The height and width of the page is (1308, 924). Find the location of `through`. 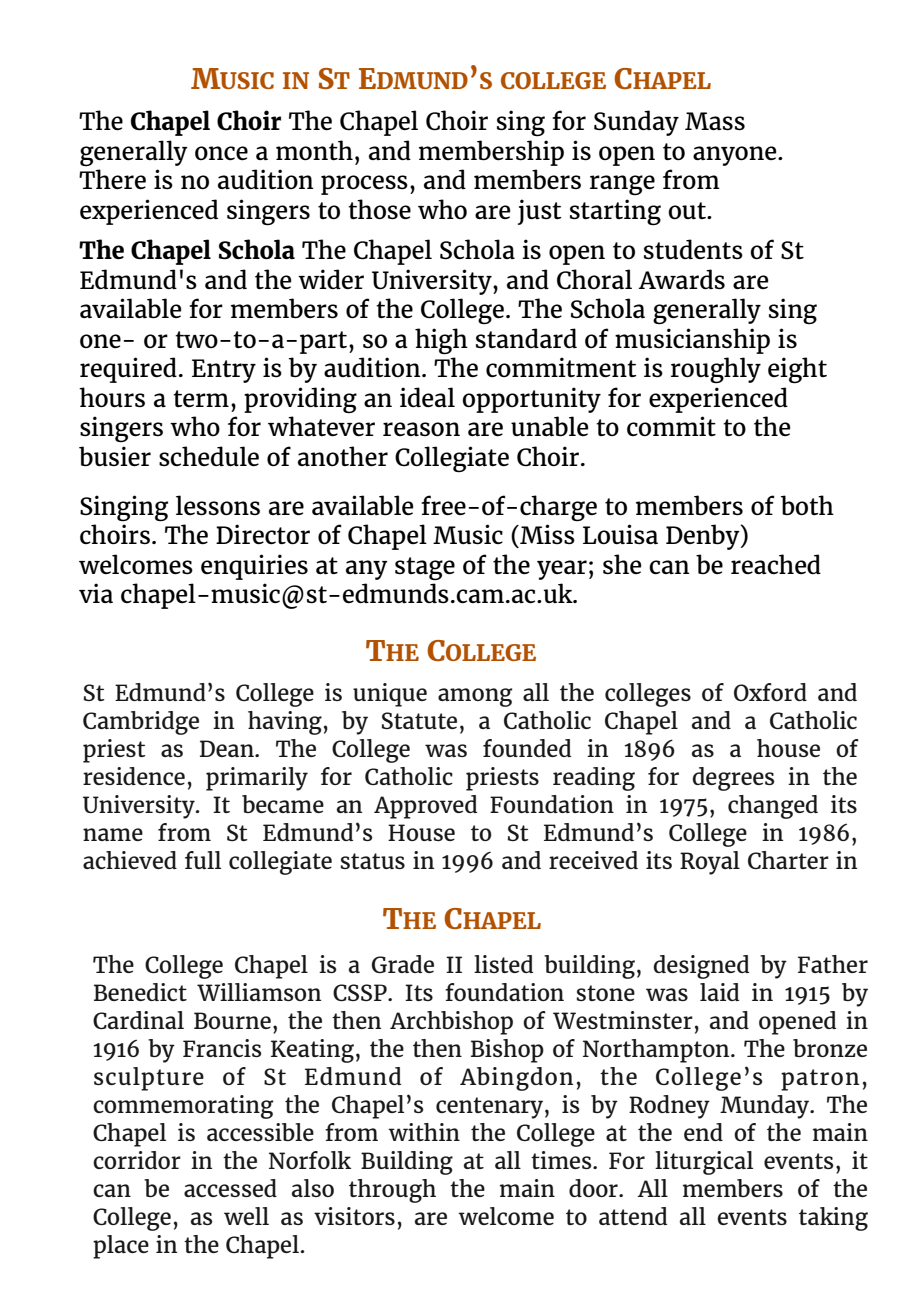

through is located at coordinates (392, 1191).
